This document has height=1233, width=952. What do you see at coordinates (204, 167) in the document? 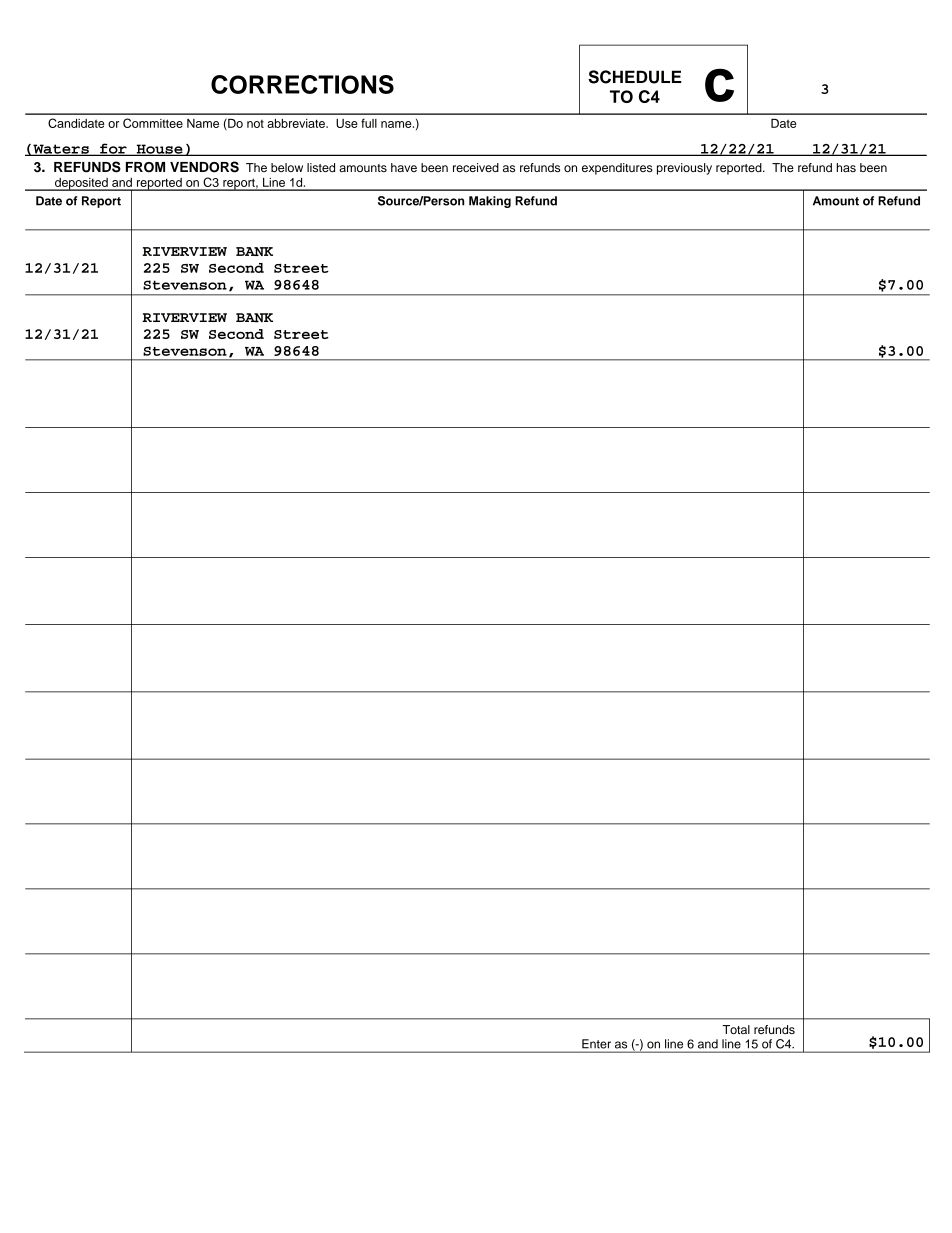
I see `VENDORS` at bounding box center [204, 167].
